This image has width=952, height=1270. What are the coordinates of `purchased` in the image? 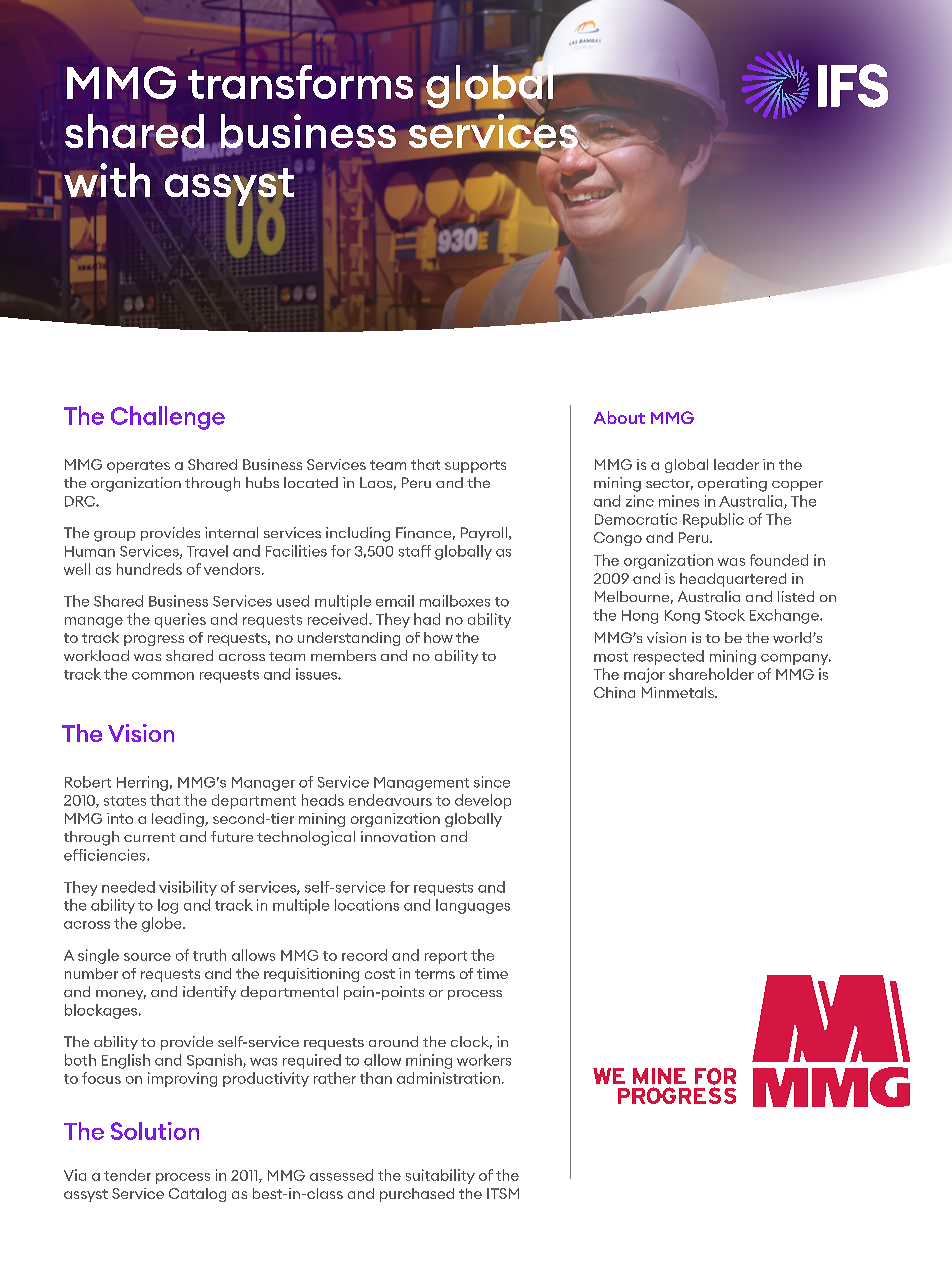 It's located at (417, 1195).
